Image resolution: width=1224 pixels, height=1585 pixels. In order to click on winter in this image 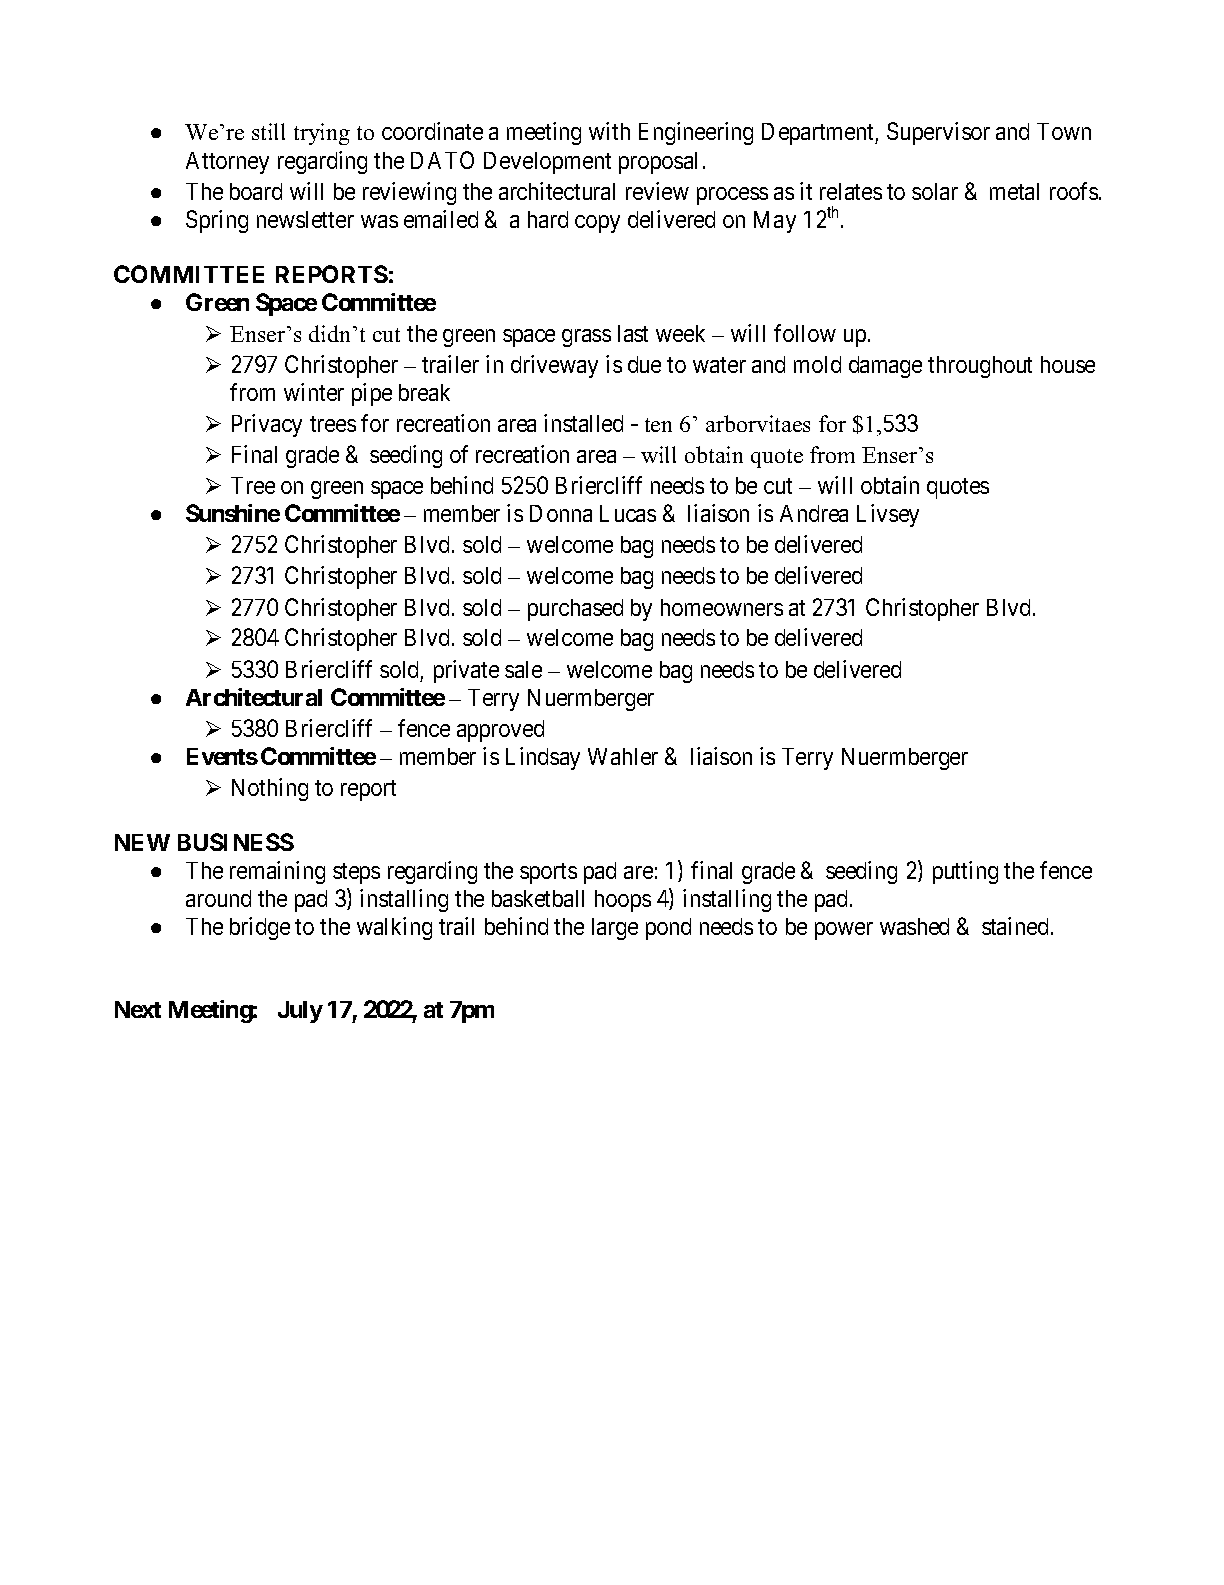, I will do `click(314, 392)`.
